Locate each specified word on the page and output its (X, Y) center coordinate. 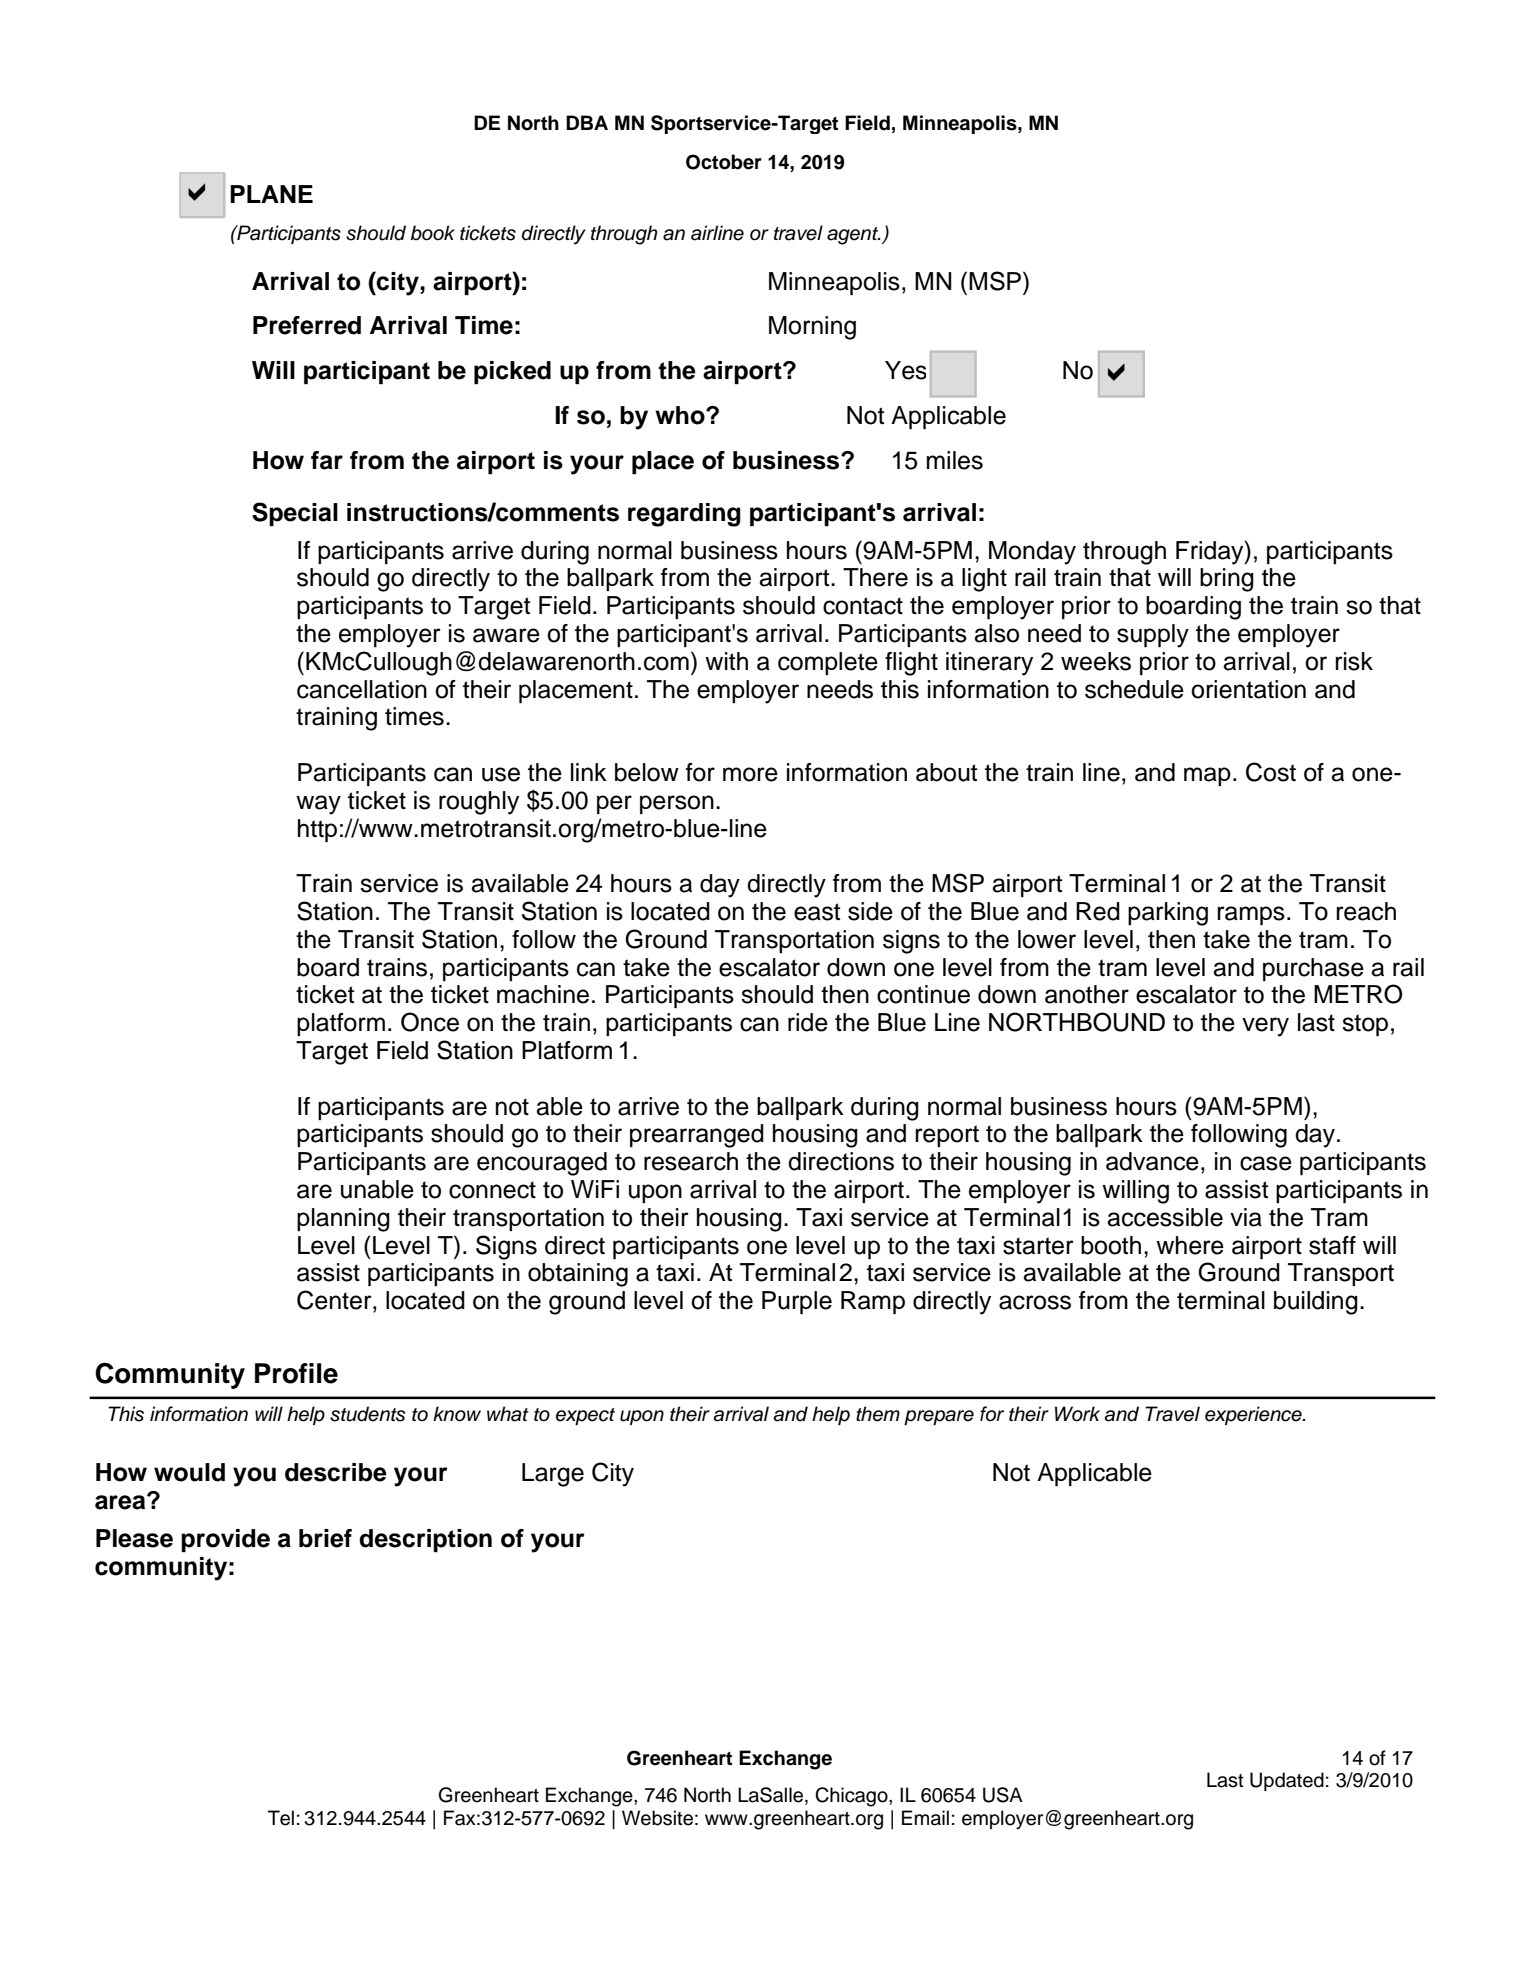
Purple (797, 1302)
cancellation (362, 689)
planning (343, 1220)
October (724, 162)
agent (854, 236)
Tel (281, 1818)
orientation (1248, 689)
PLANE (271, 194)
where (1190, 1245)
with (726, 661)
